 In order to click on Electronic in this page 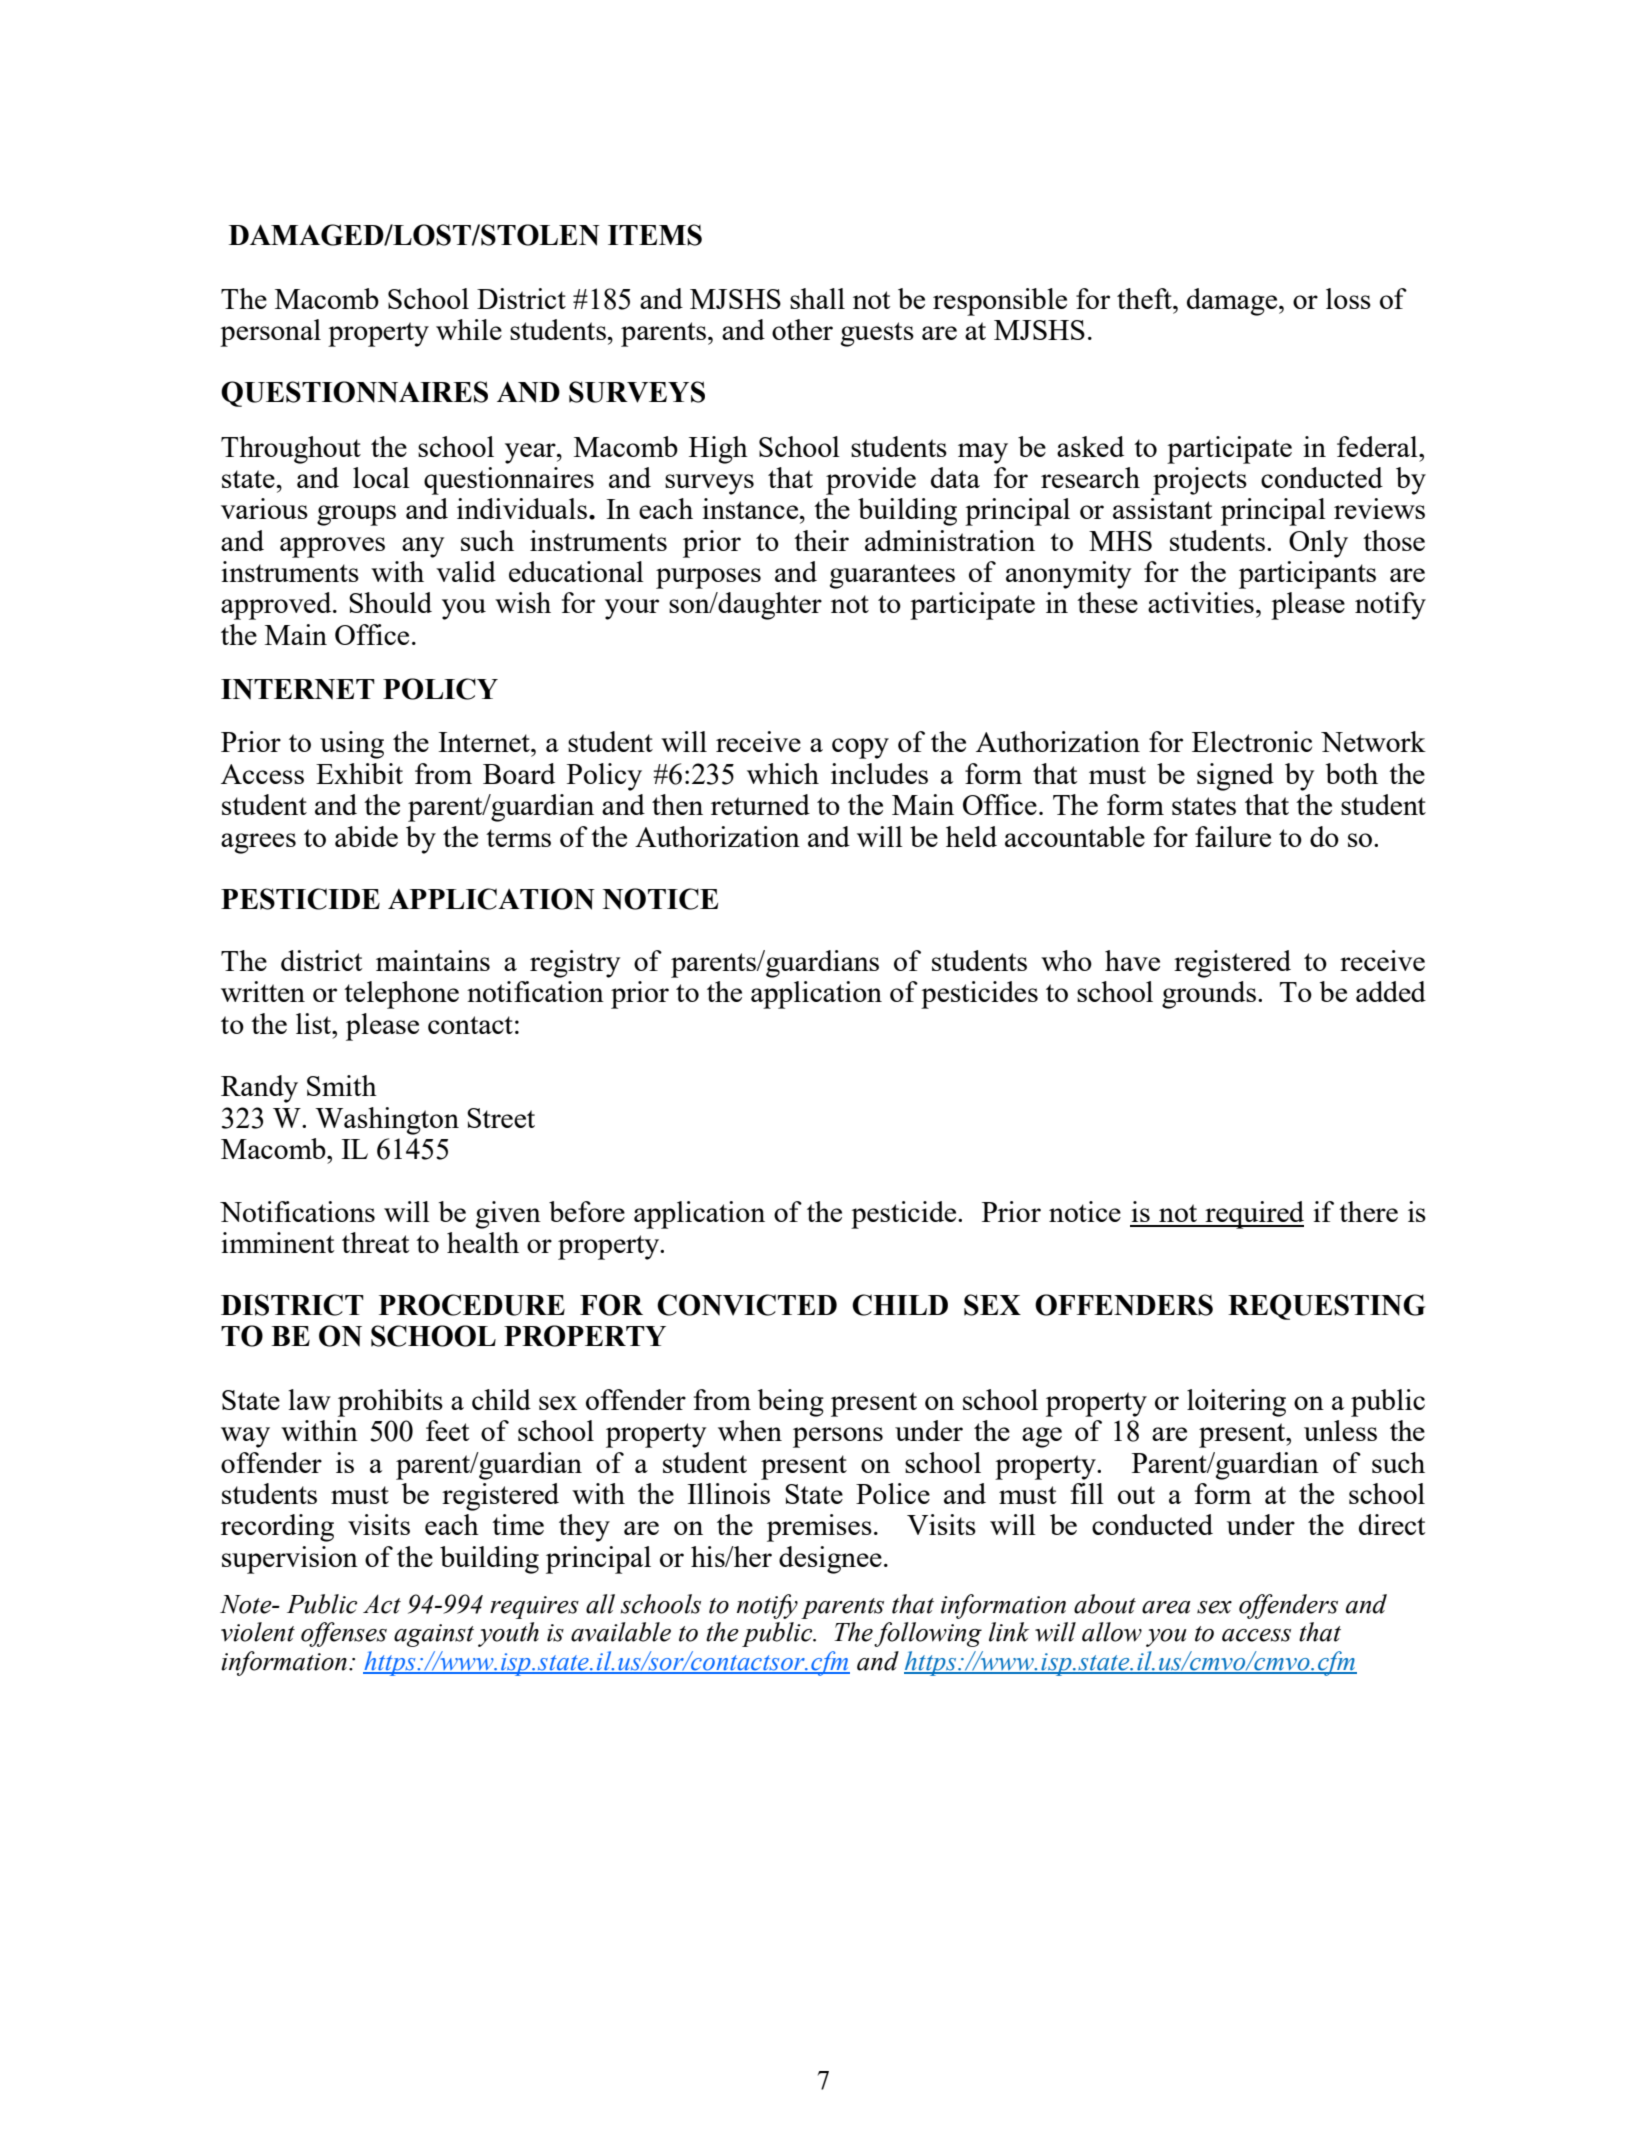, I will do `click(1252, 741)`.
